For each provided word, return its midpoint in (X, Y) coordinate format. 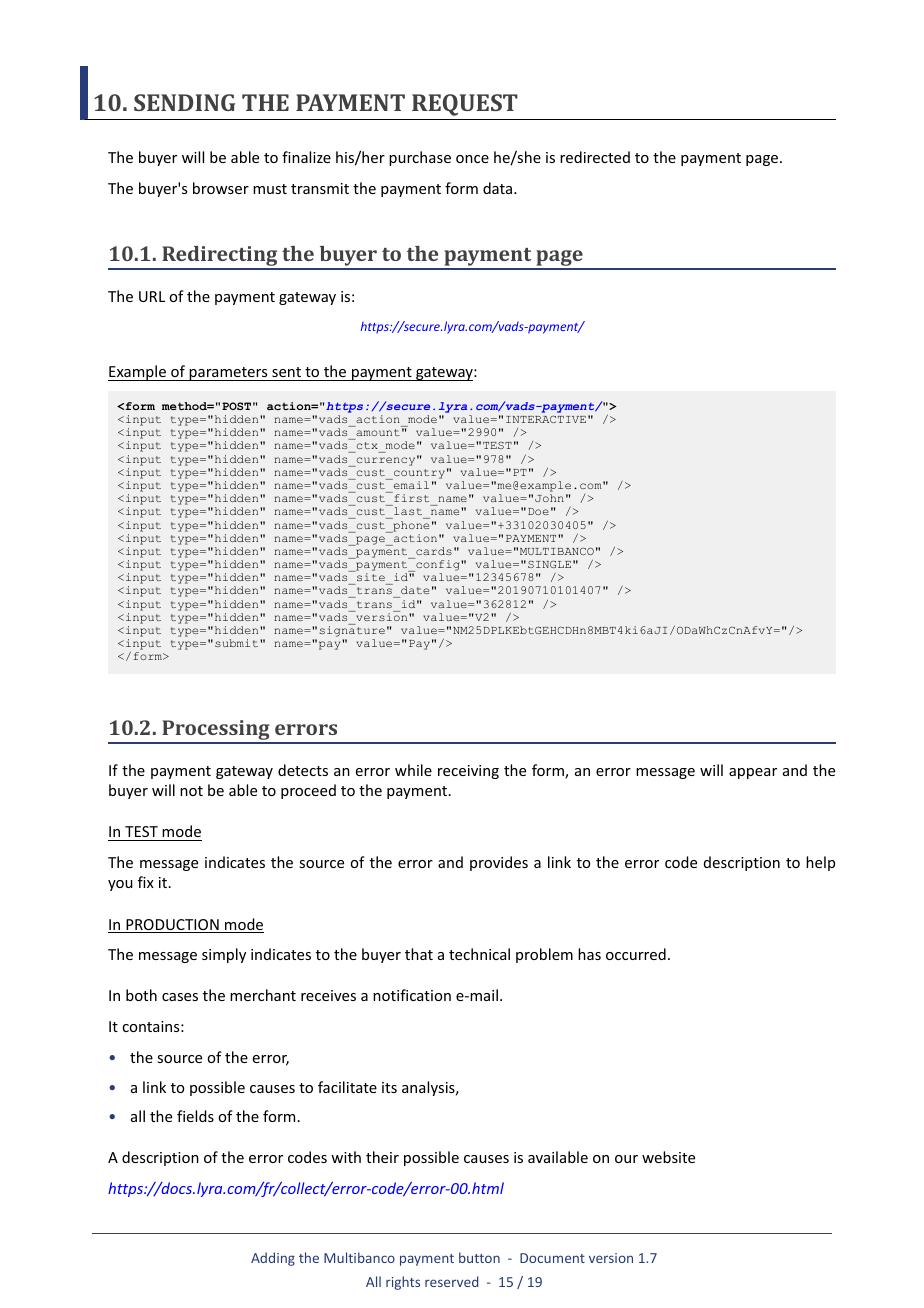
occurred (636, 954)
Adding (273, 1259)
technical (479, 954)
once (472, 159)
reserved (451, 1281)
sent (286, 374)
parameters (228, 374)
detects (303, 770)
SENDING (184, 102)
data (499, 188)
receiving (468, 772)
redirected (595, 157)
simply (224, 955)
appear (753, 773)
